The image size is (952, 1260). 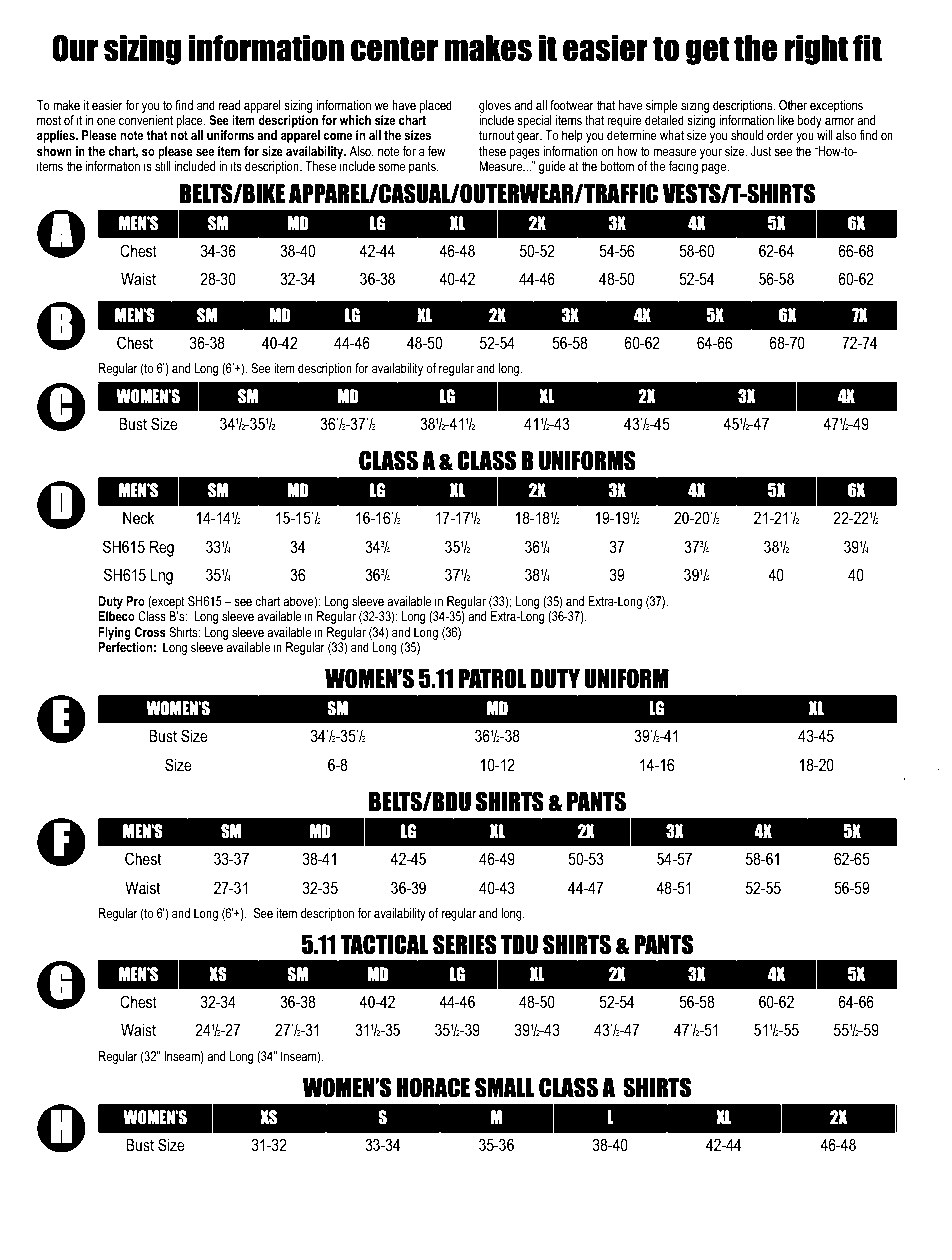 What do you see at coordinates (146, 120) in the screenshot?
I see `convenient` at bounding box center [146, 120].
